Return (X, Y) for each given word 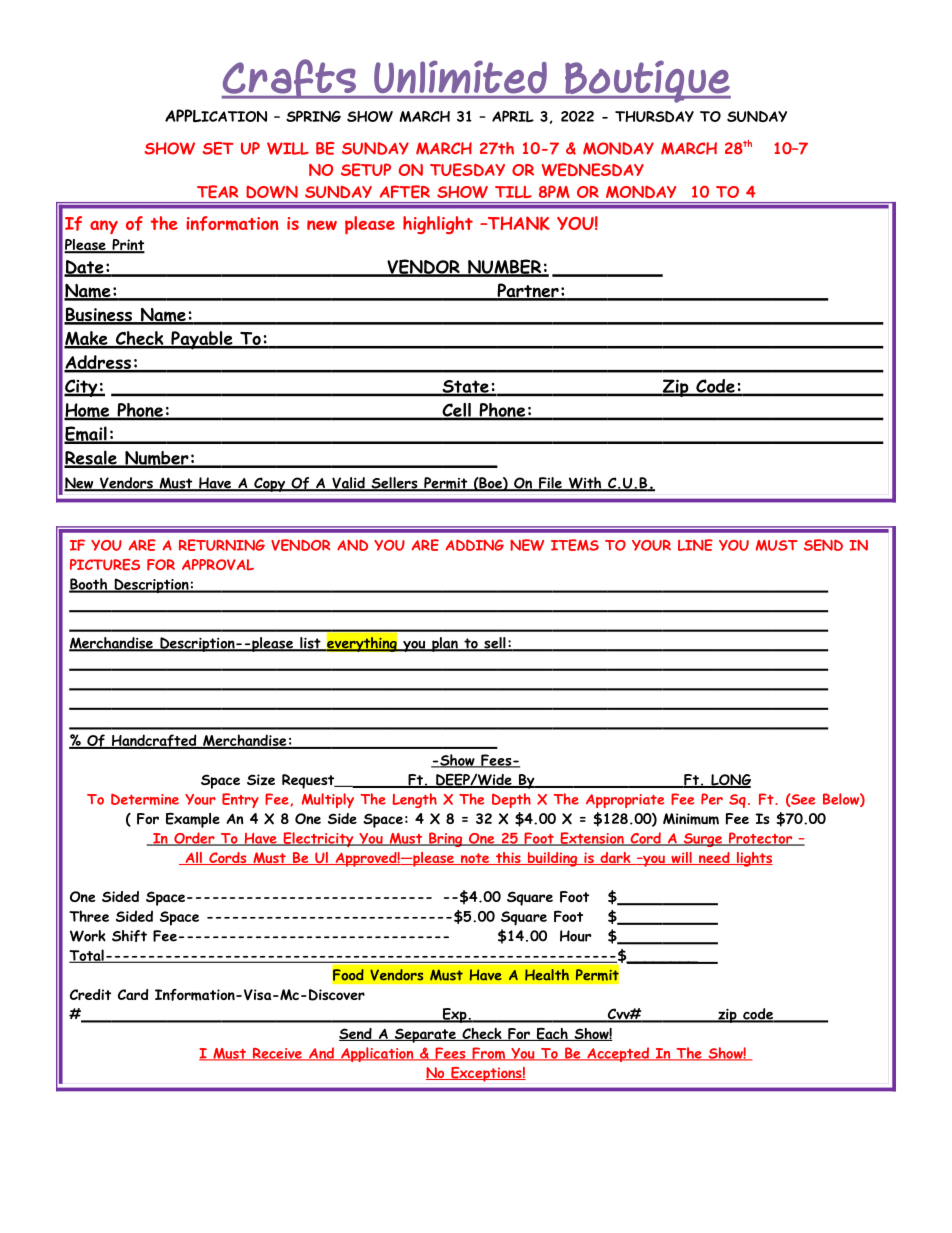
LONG (730, 781)
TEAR (218, 191)
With (585, 484)
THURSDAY (654, 116)
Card (133, 994)
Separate (425, 1035)
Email (86, 435)
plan (445, 644)
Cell (456, 411)
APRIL (513, 116)
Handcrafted (154, 741)
